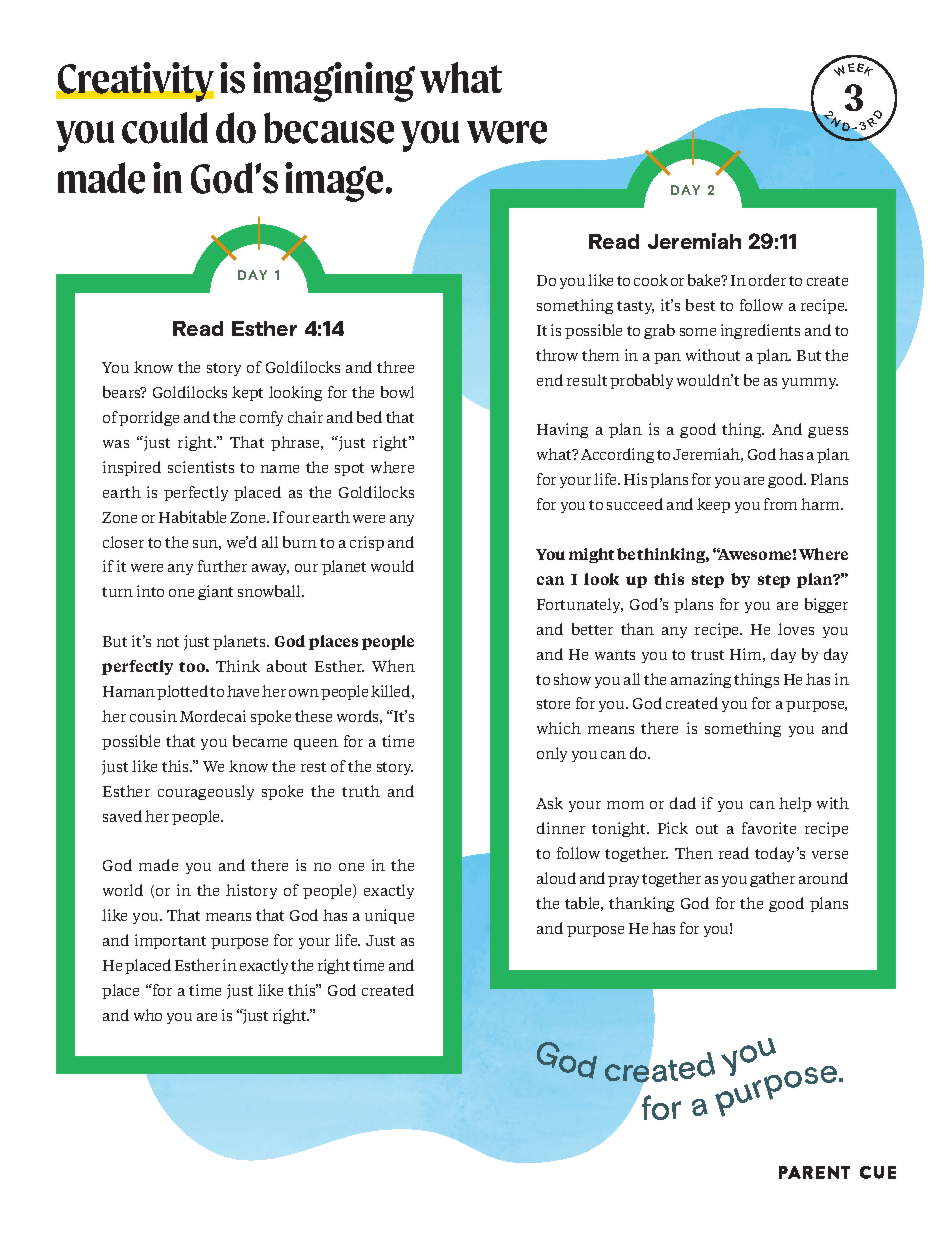  What do you see at coordinates (389, 916) in the screenshot?
I see `unique` at bounding box center [389, 916].
